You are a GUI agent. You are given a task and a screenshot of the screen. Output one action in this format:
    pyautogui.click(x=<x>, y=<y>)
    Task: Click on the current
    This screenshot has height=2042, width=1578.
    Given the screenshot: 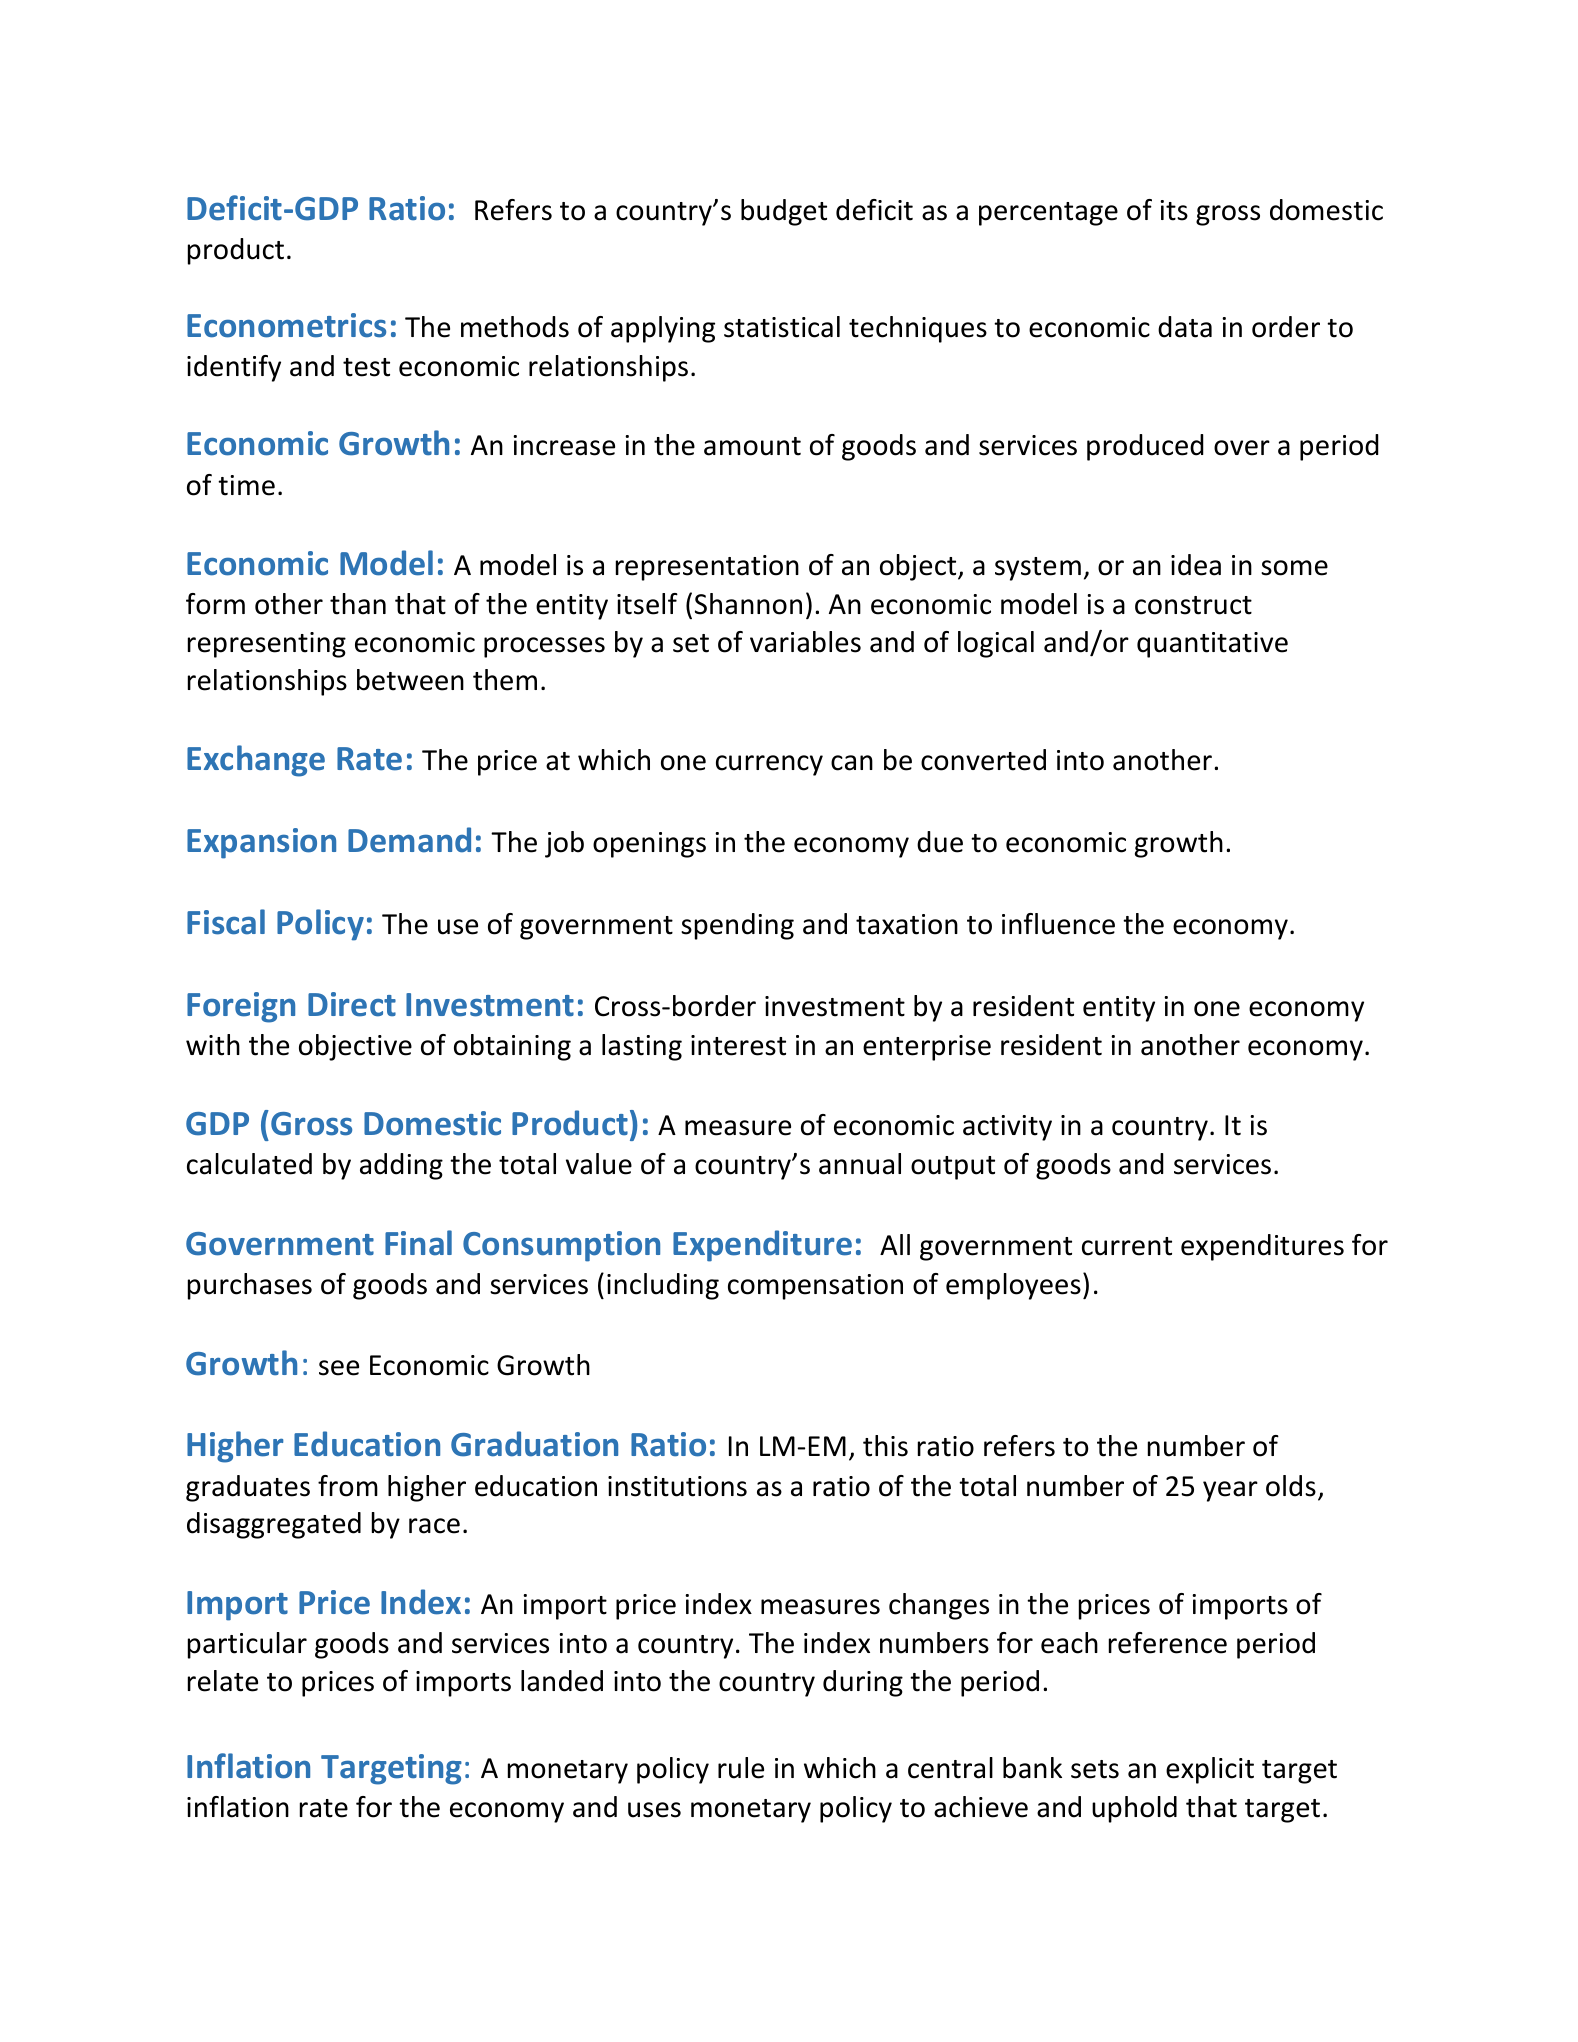 What is the action you would take?
    pyautogui.click(x=1127, y=1246)
